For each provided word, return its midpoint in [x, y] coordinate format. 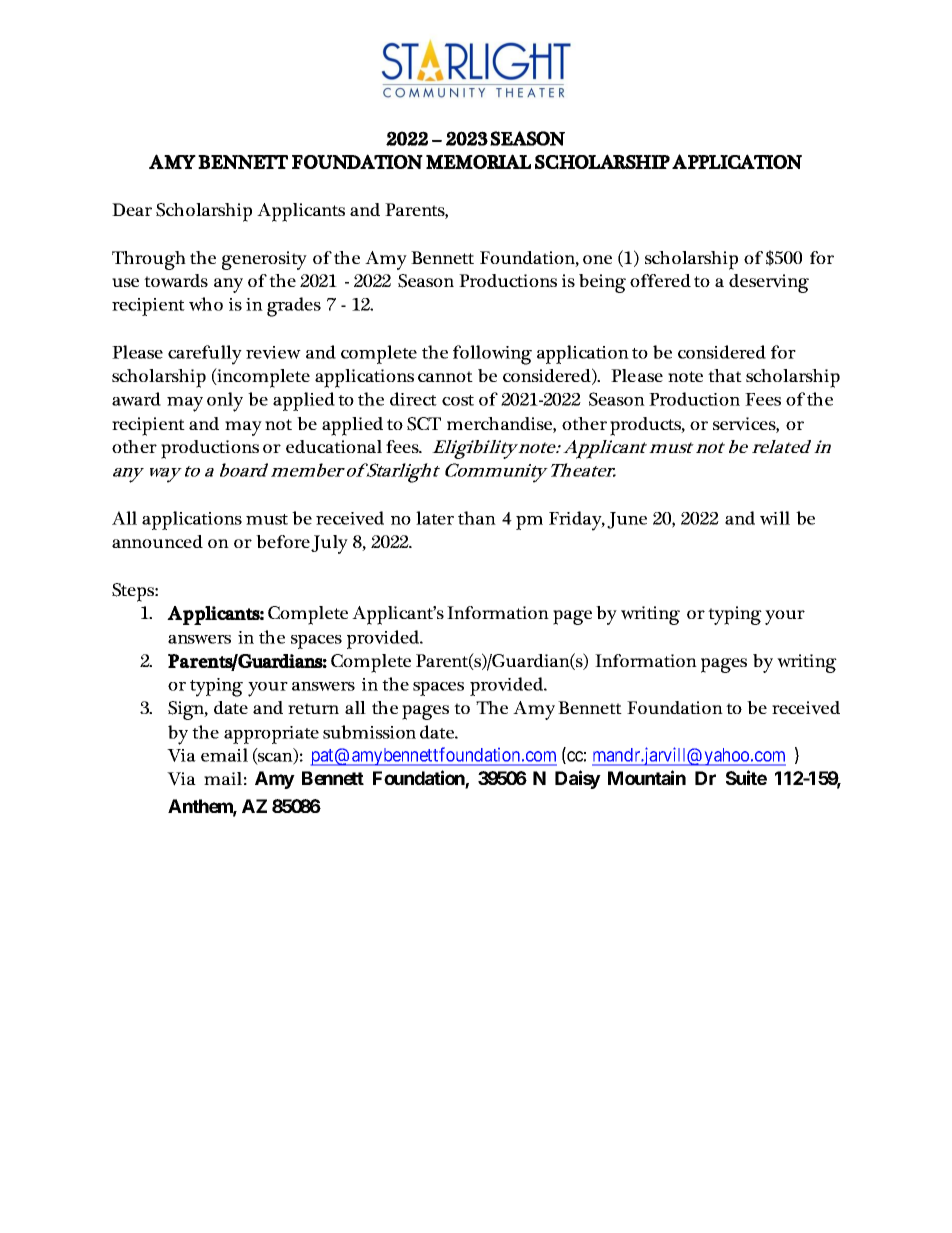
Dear [132, 209]
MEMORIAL [478, 161]
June [627, 520]
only [225, 402]
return [313, 708]
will [775, 518]
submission [369, 732]
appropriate [271, 735]
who [206, 304]
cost [458, 400]
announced [157, 541]
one [597, 259]
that [725, 375]
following [492, 355]
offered [660, 280]
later [435, 518]
